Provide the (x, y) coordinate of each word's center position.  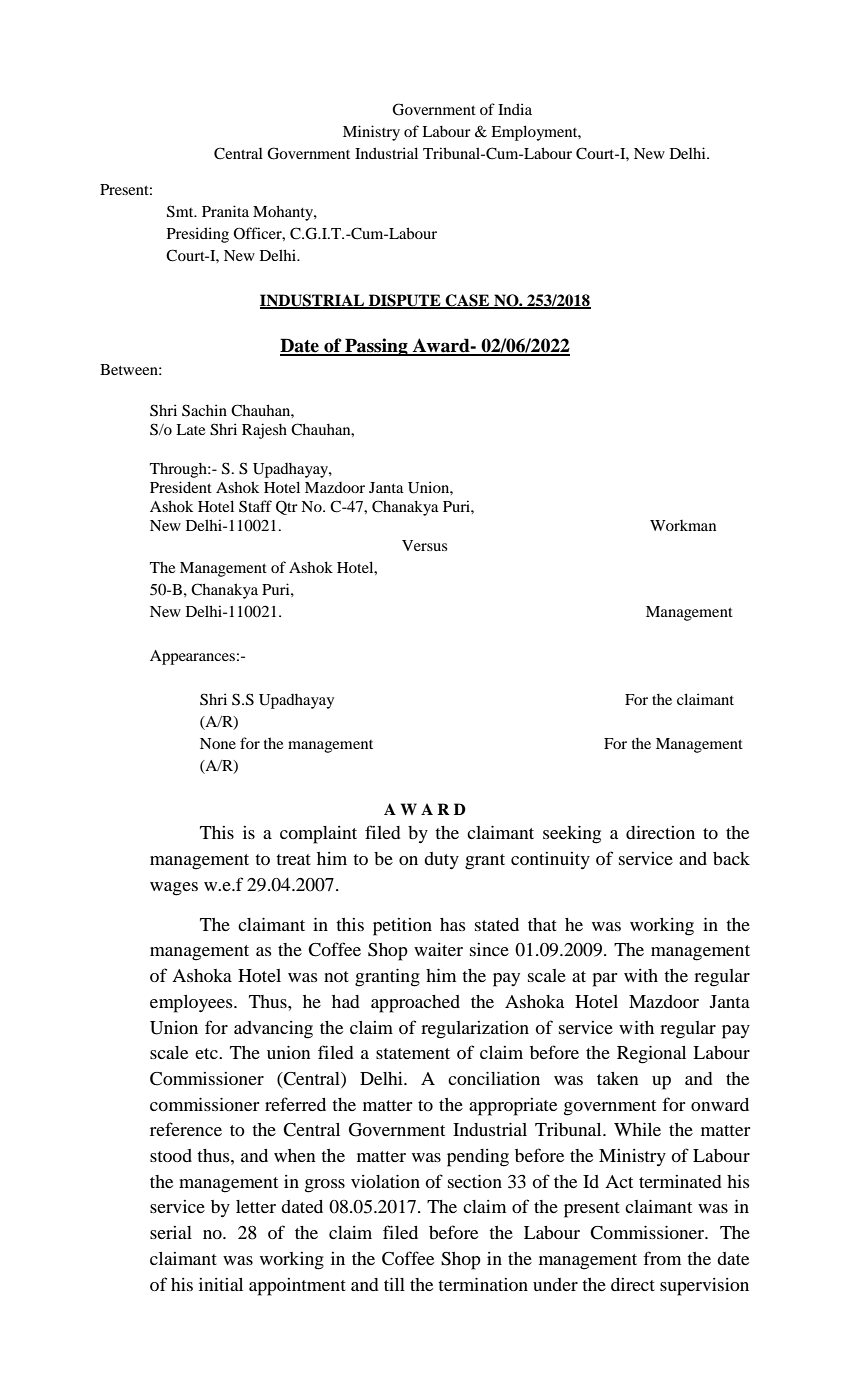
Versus (424, 545)
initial (221, 1284)
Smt (181, 211)
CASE (468, 301)
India (515, 109)
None (218, 743)
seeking (572, 834)
